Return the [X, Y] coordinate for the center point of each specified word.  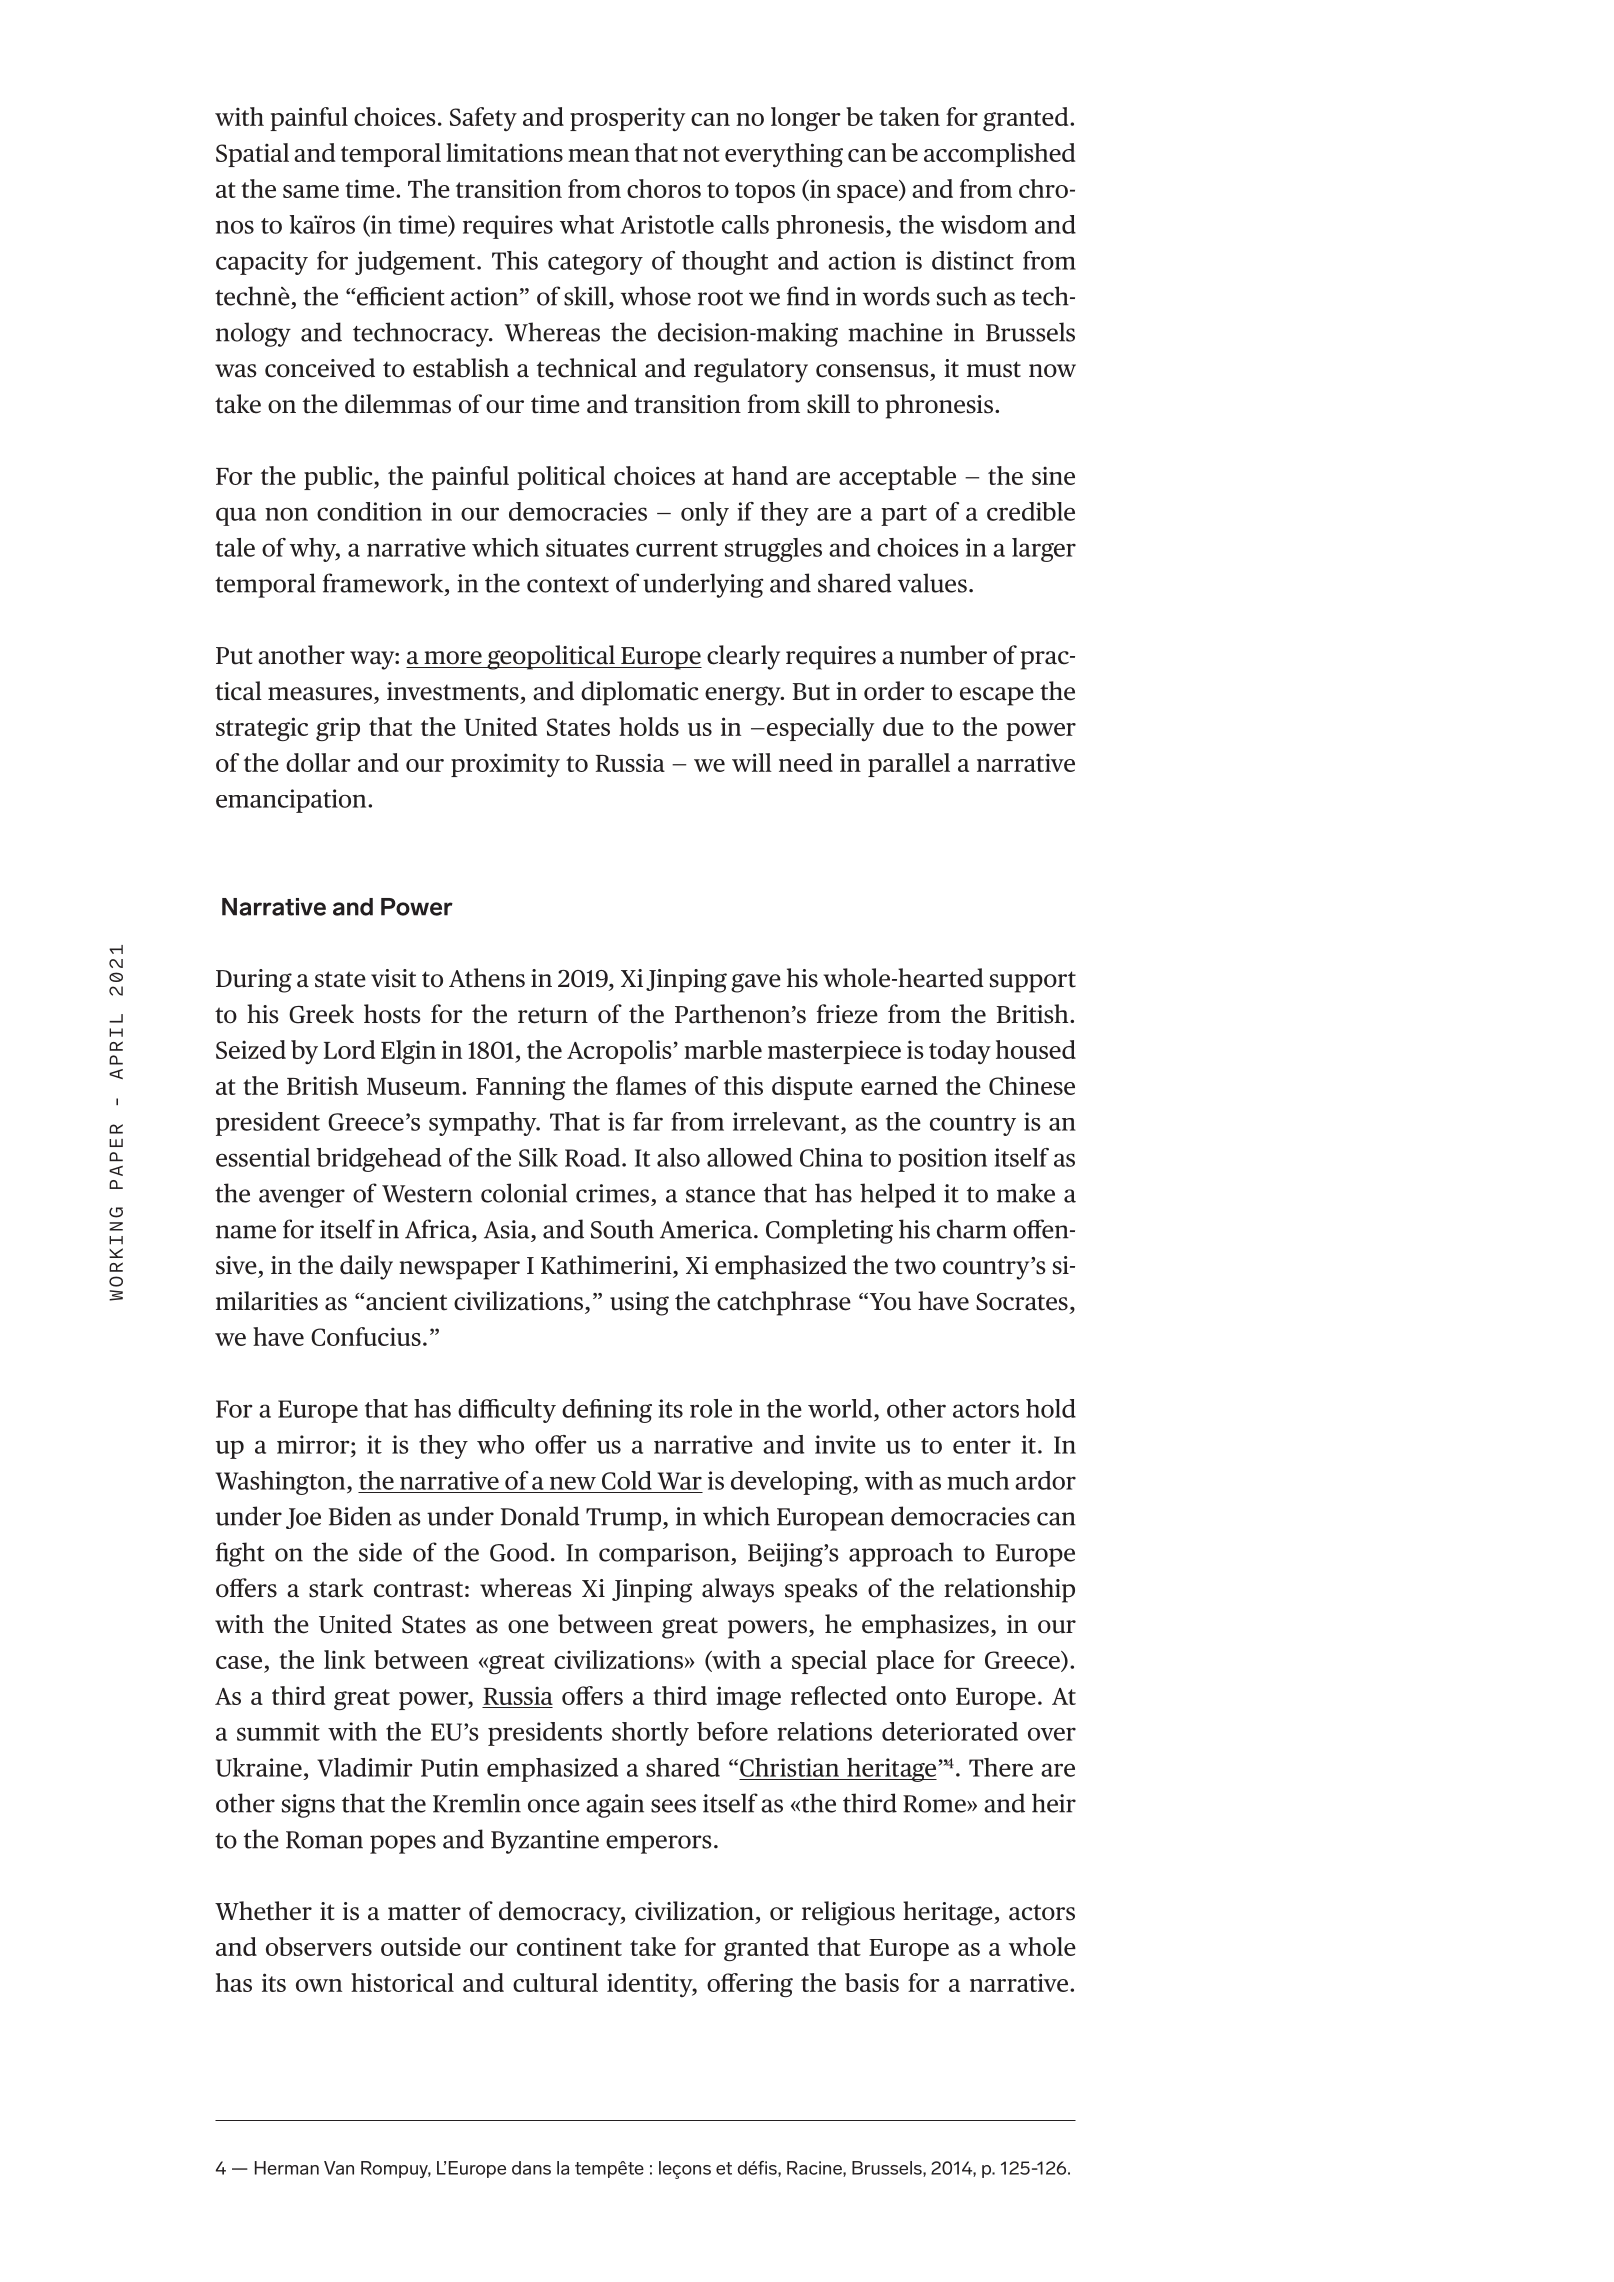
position [942, 1160]
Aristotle [667, 224]
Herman [287, 2168]
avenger [302, 1198]
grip [338, 729]
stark [336, 1588]
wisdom [984, 224]
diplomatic [640, 693]
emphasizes [925, 1626]
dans [531, 2168]
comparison [665, 1555]
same [311, 191]
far [648, 1121]
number [943, 655]
